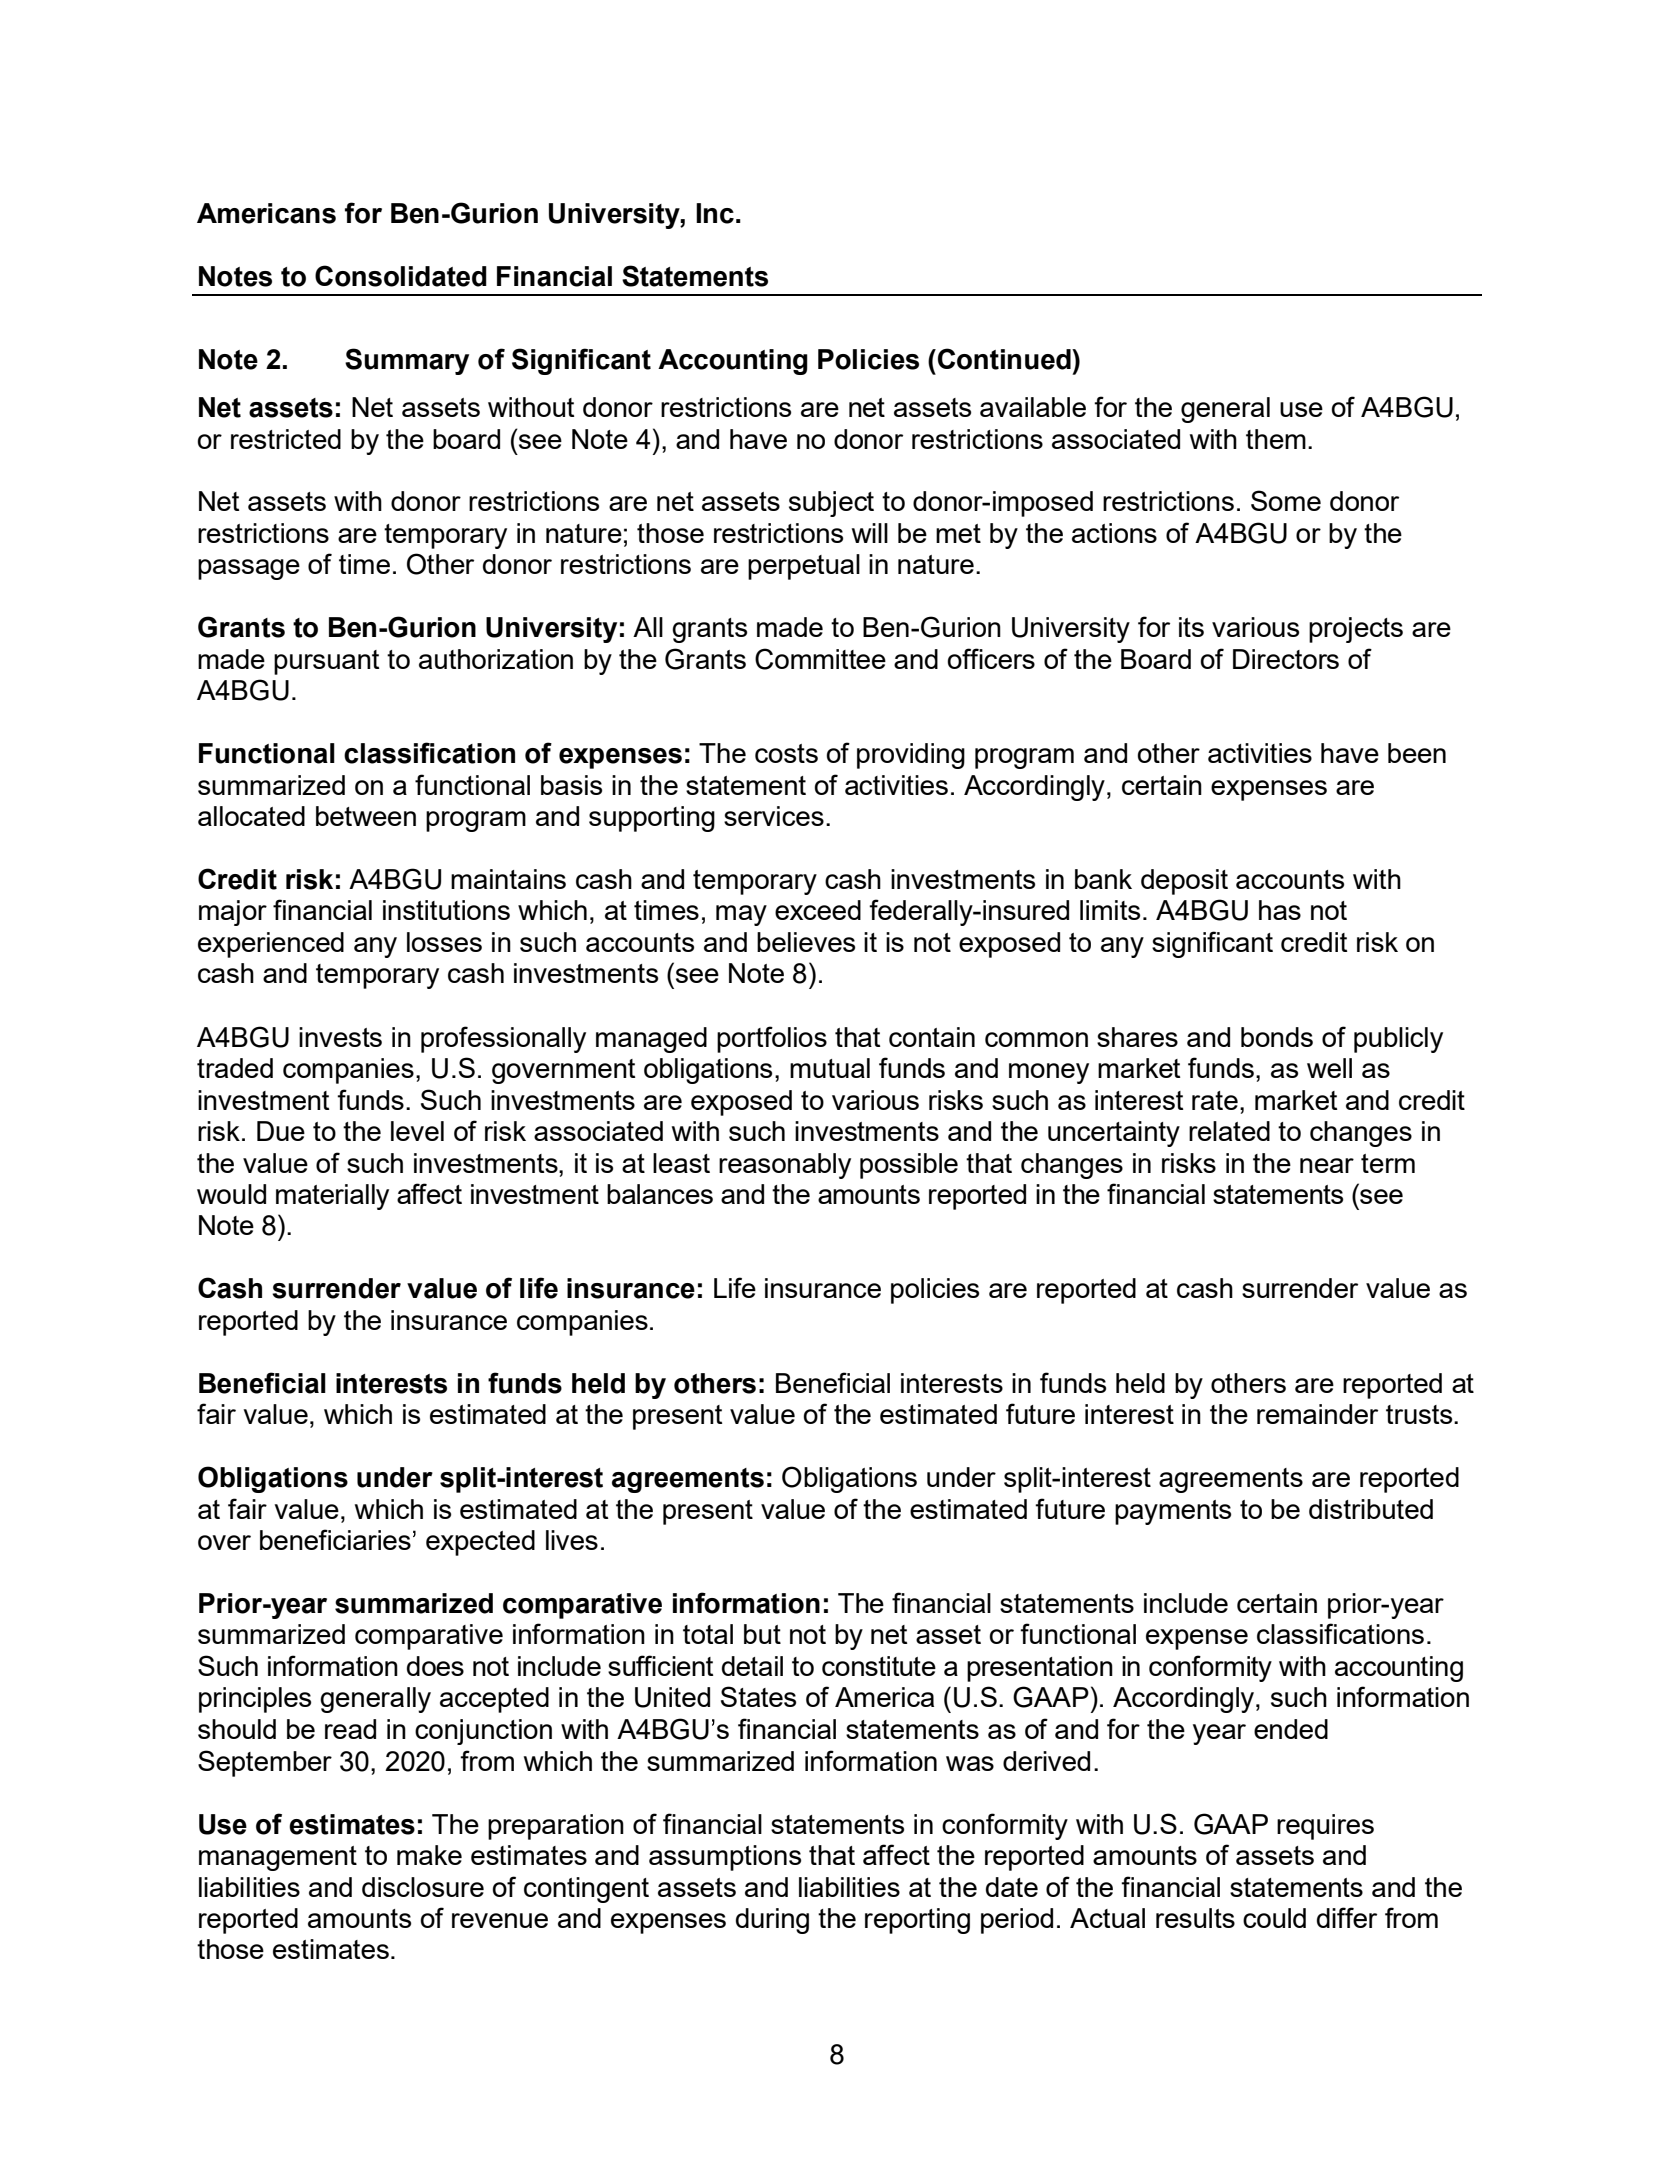  What do you see at coordinates (1229, 1131) in the screenshot?
I see `related` at bounding box center [1229, 1131].
